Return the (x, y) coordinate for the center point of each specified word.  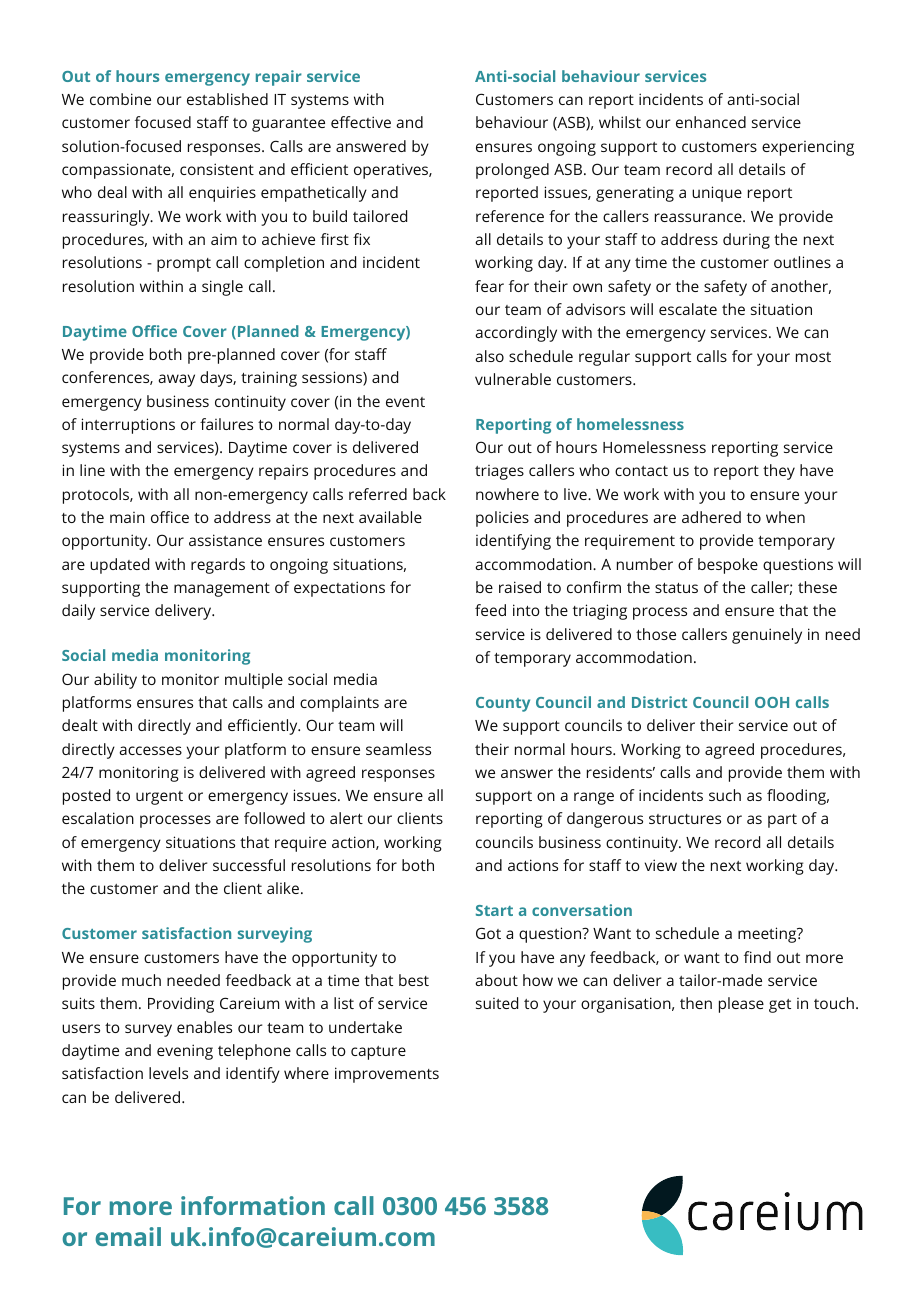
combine (120, 99)
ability (115, 681)
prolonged (512, 171)
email (128, 1236)
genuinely (767, 636)
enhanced (711, 122)
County (503, 704)
